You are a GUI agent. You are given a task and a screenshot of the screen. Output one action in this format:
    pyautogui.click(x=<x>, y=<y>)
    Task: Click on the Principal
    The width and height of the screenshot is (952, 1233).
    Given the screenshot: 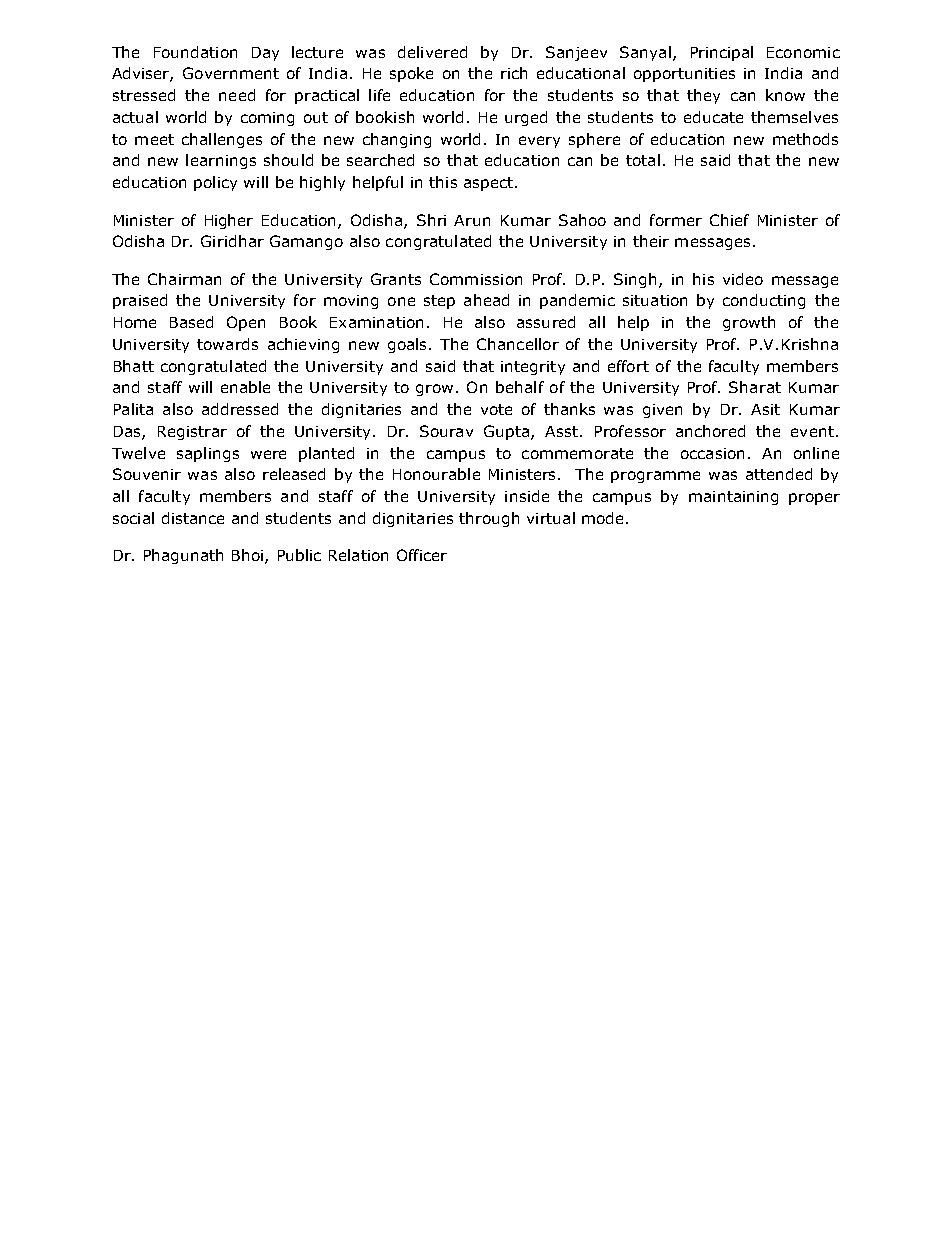 What is the action you would take?
    pyautogui.click(x=722, y=53)
